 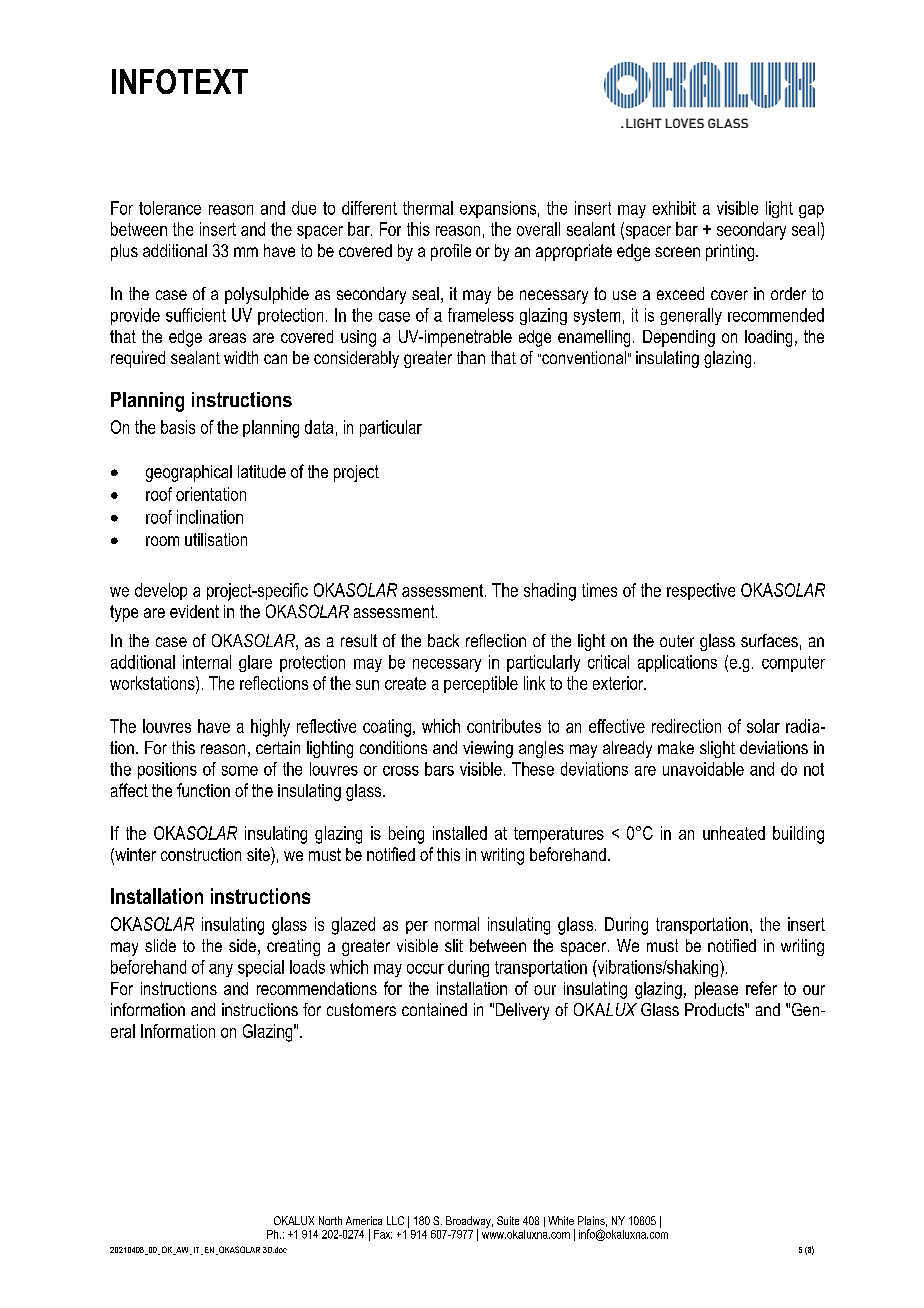 I want to click on tolerance, so click(x=170, y=208).
